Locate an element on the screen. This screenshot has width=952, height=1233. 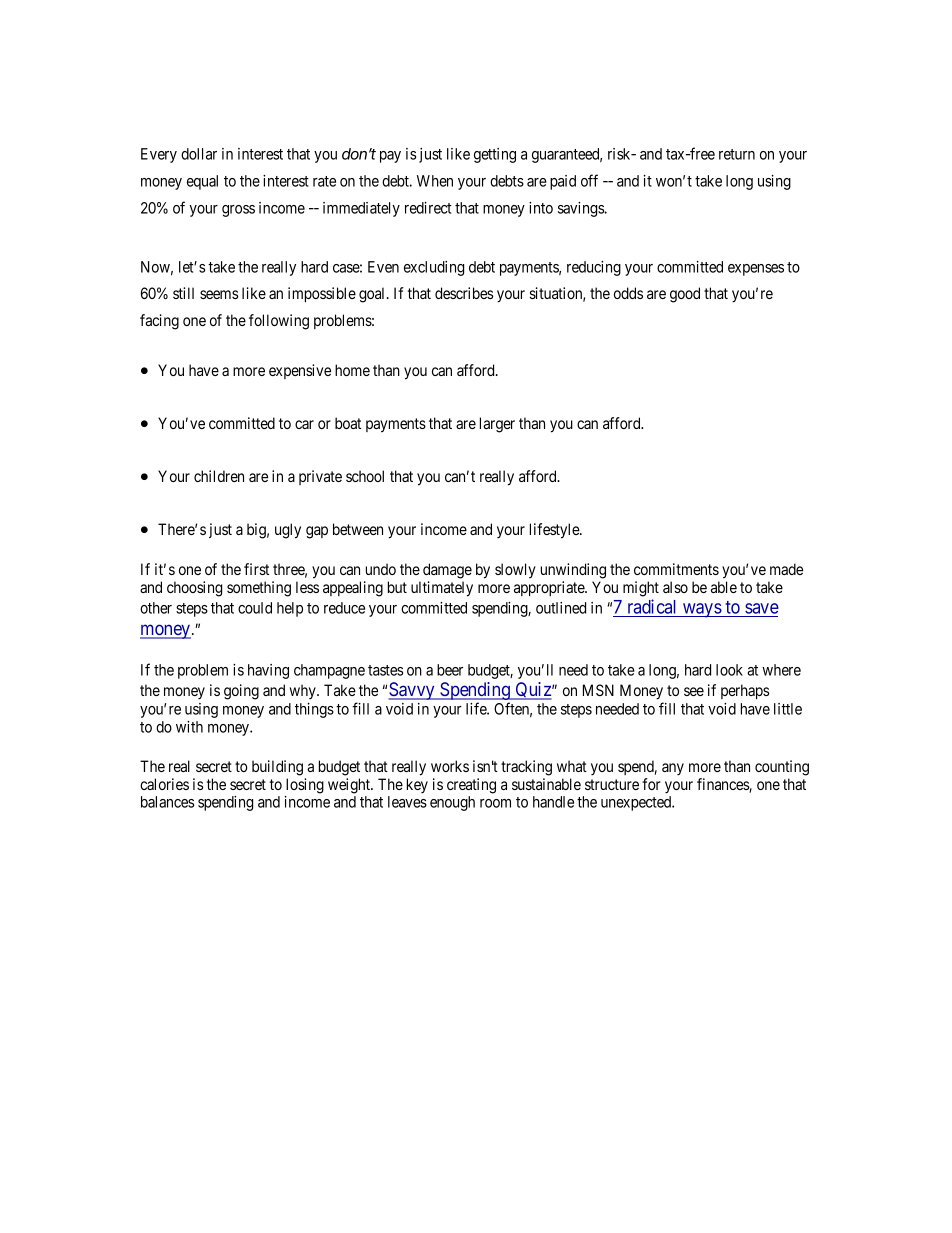
commitments is located at coordinates (676, 569).
